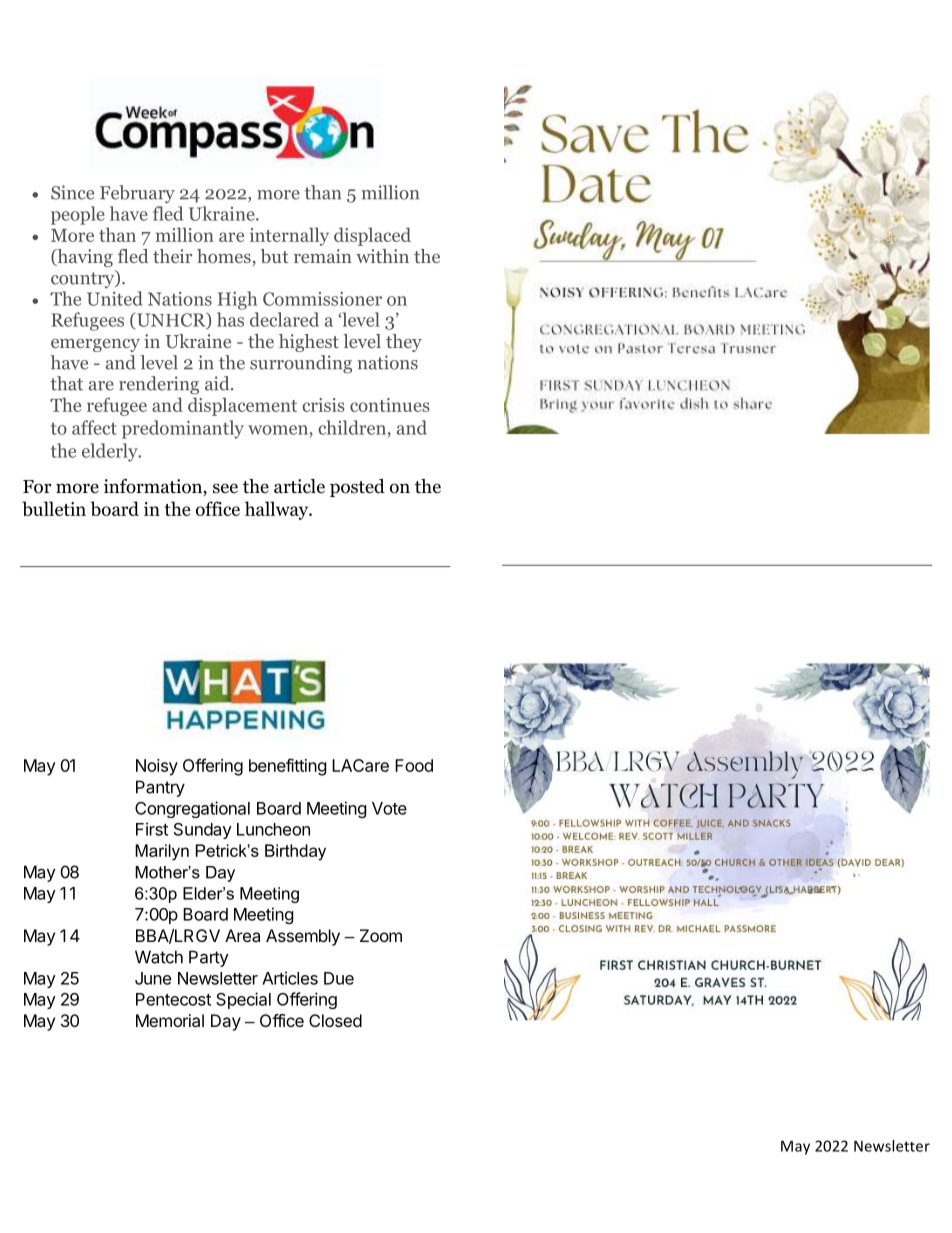 The width and height of the screenshot is (952, 1233). What do you see at coordinates (153, 978) in the screenshot?
I see `June` at bounding box center [153, 978].
